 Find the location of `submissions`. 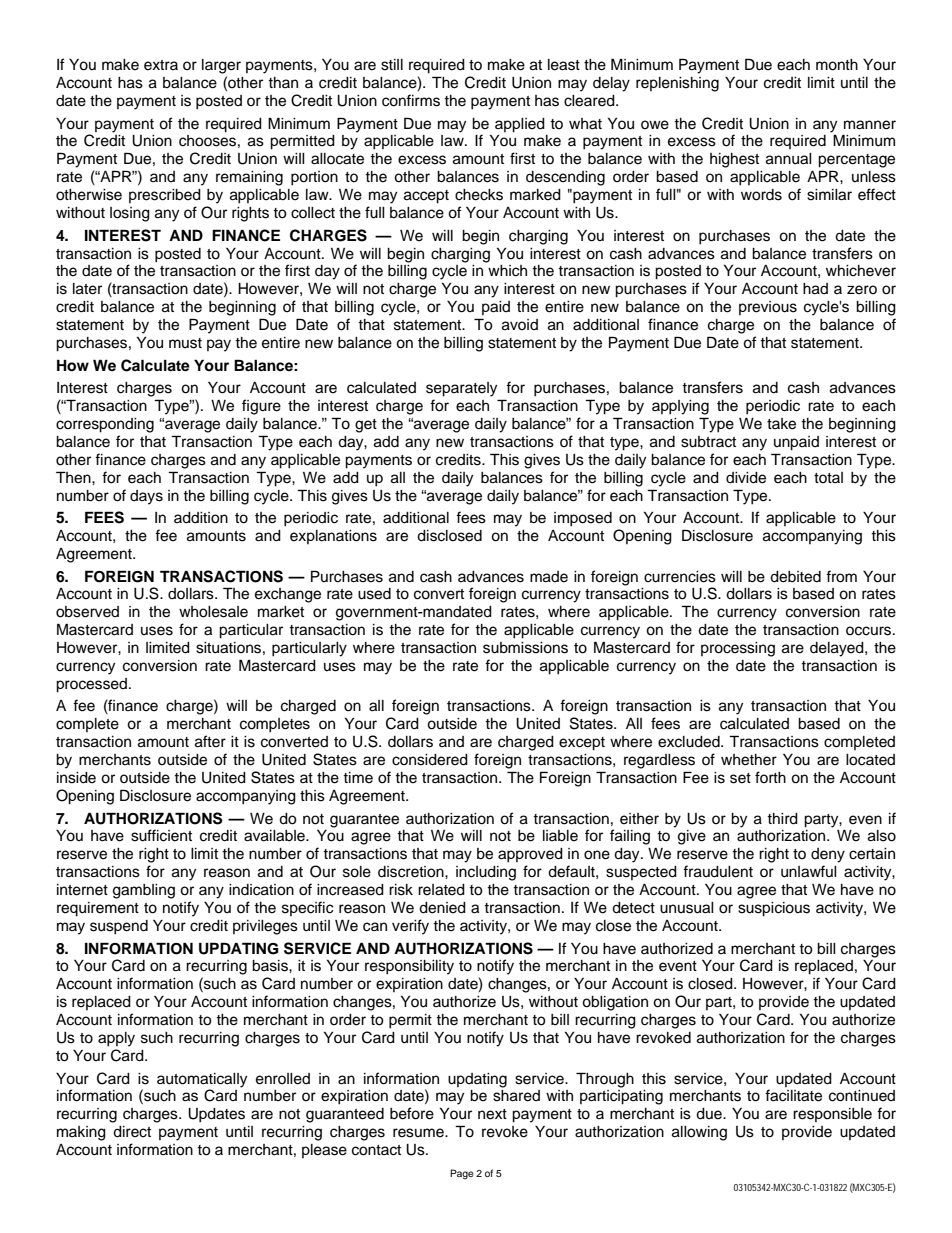

submissions is located at coordinates (525, 648).
